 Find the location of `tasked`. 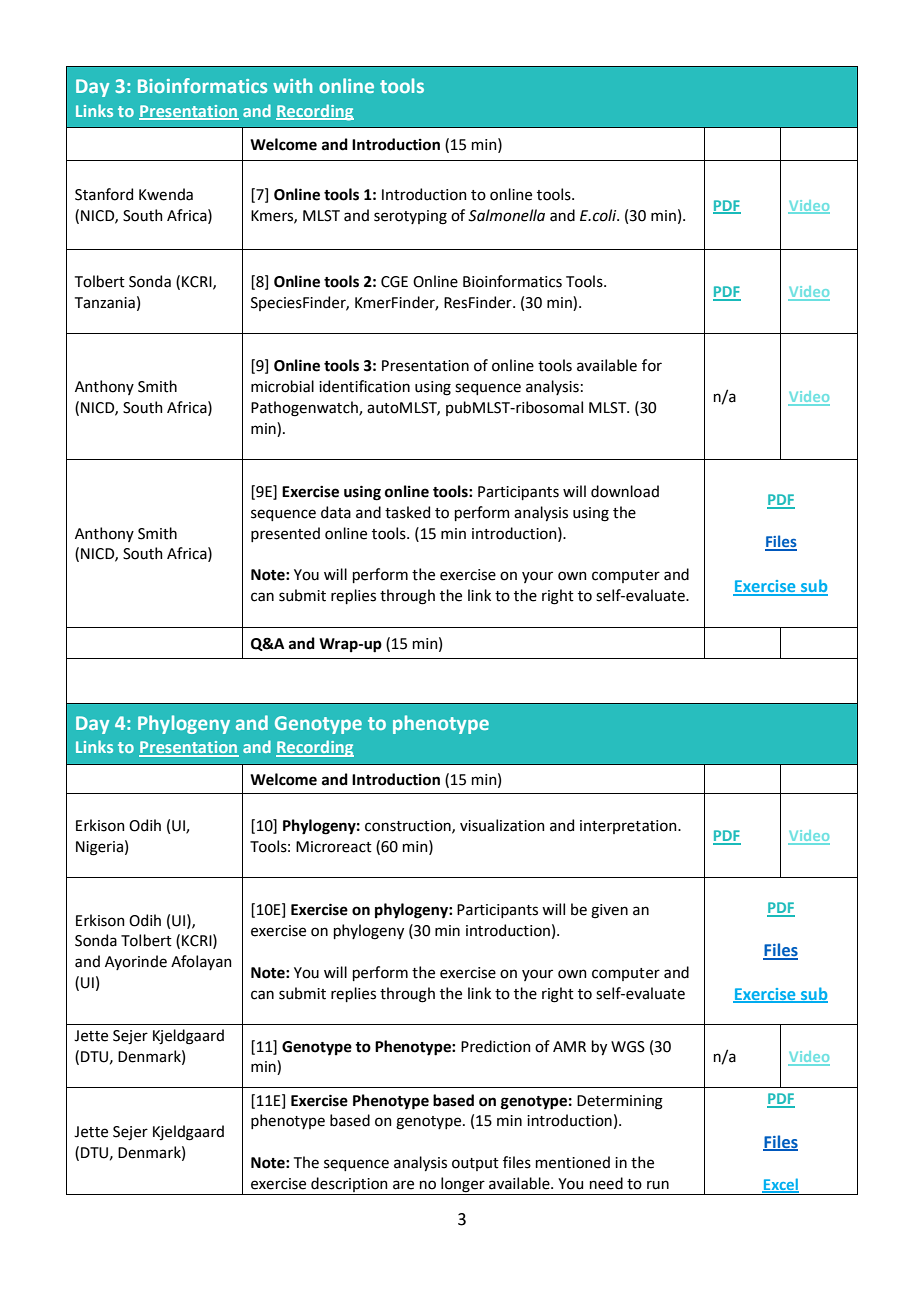

tasked is located at coordinates (407, 512).
